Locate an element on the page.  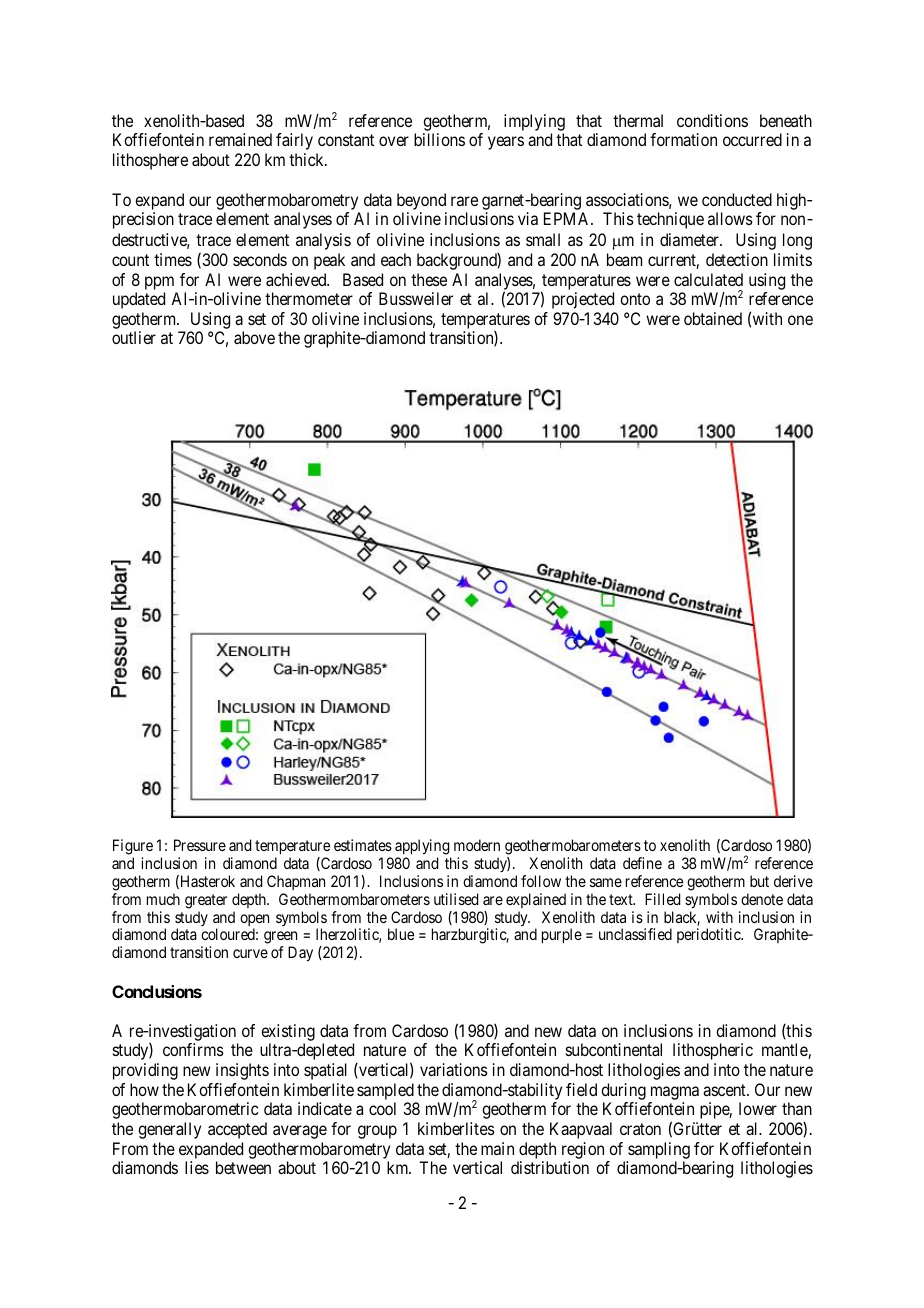
accepted is located at coordinates (237, 1130).
